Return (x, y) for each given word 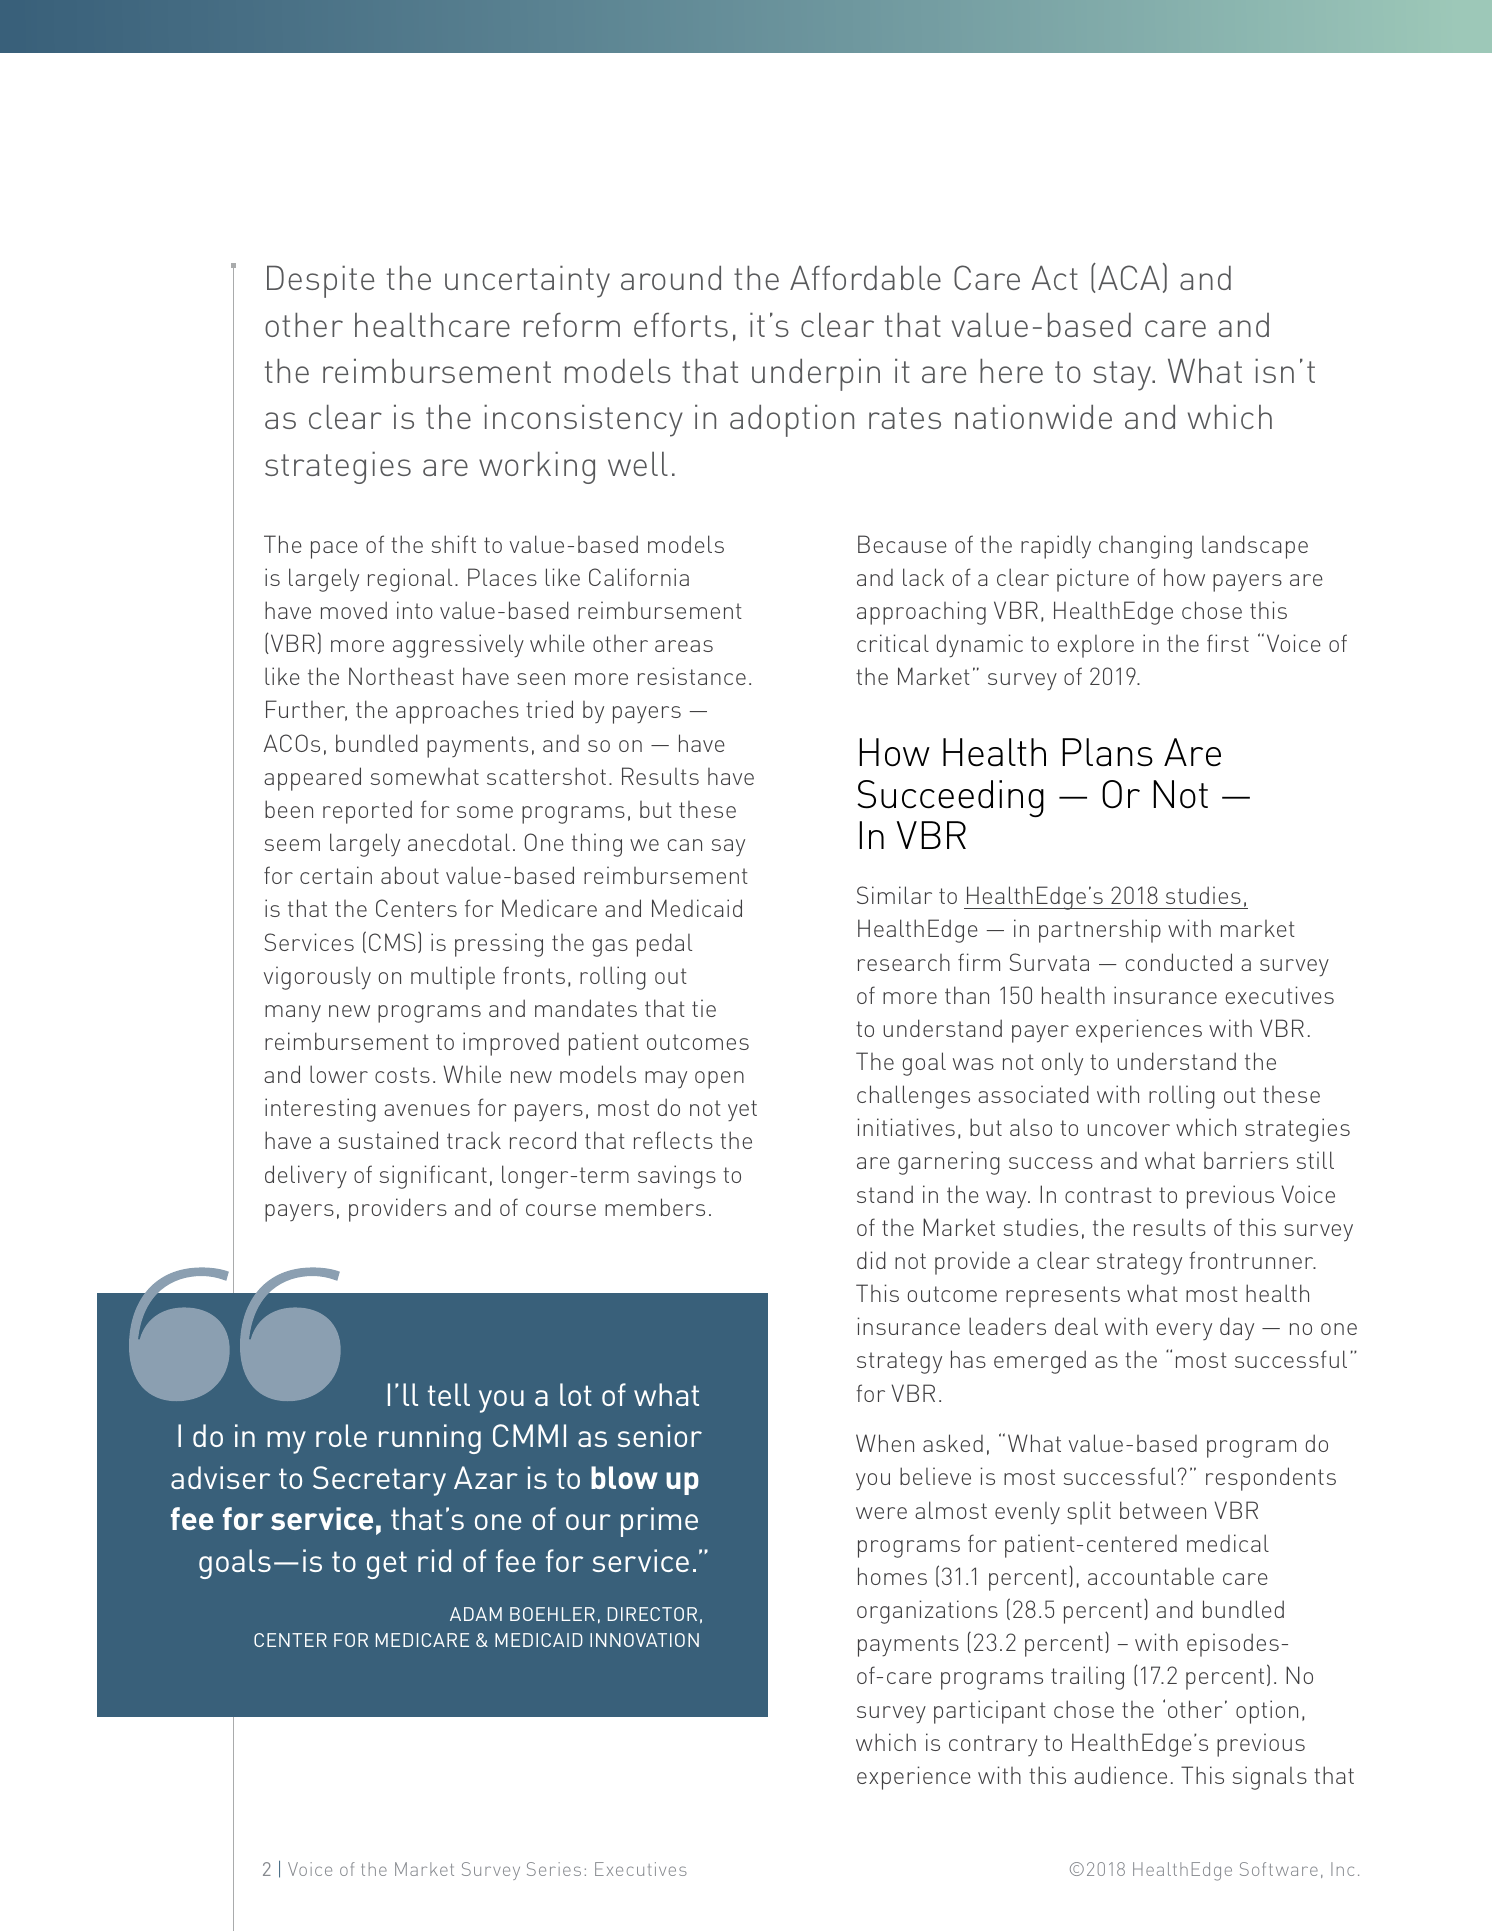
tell (449, 1394)
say (728, 847)
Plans (1107, 752)
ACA (1129, 277)
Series (554, 1869)
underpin (816, 374)
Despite (320, 281)
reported (367, 812)
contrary (993, 1745)
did (871, 1260)
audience (1120, 1775)
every (1184, 1331)
